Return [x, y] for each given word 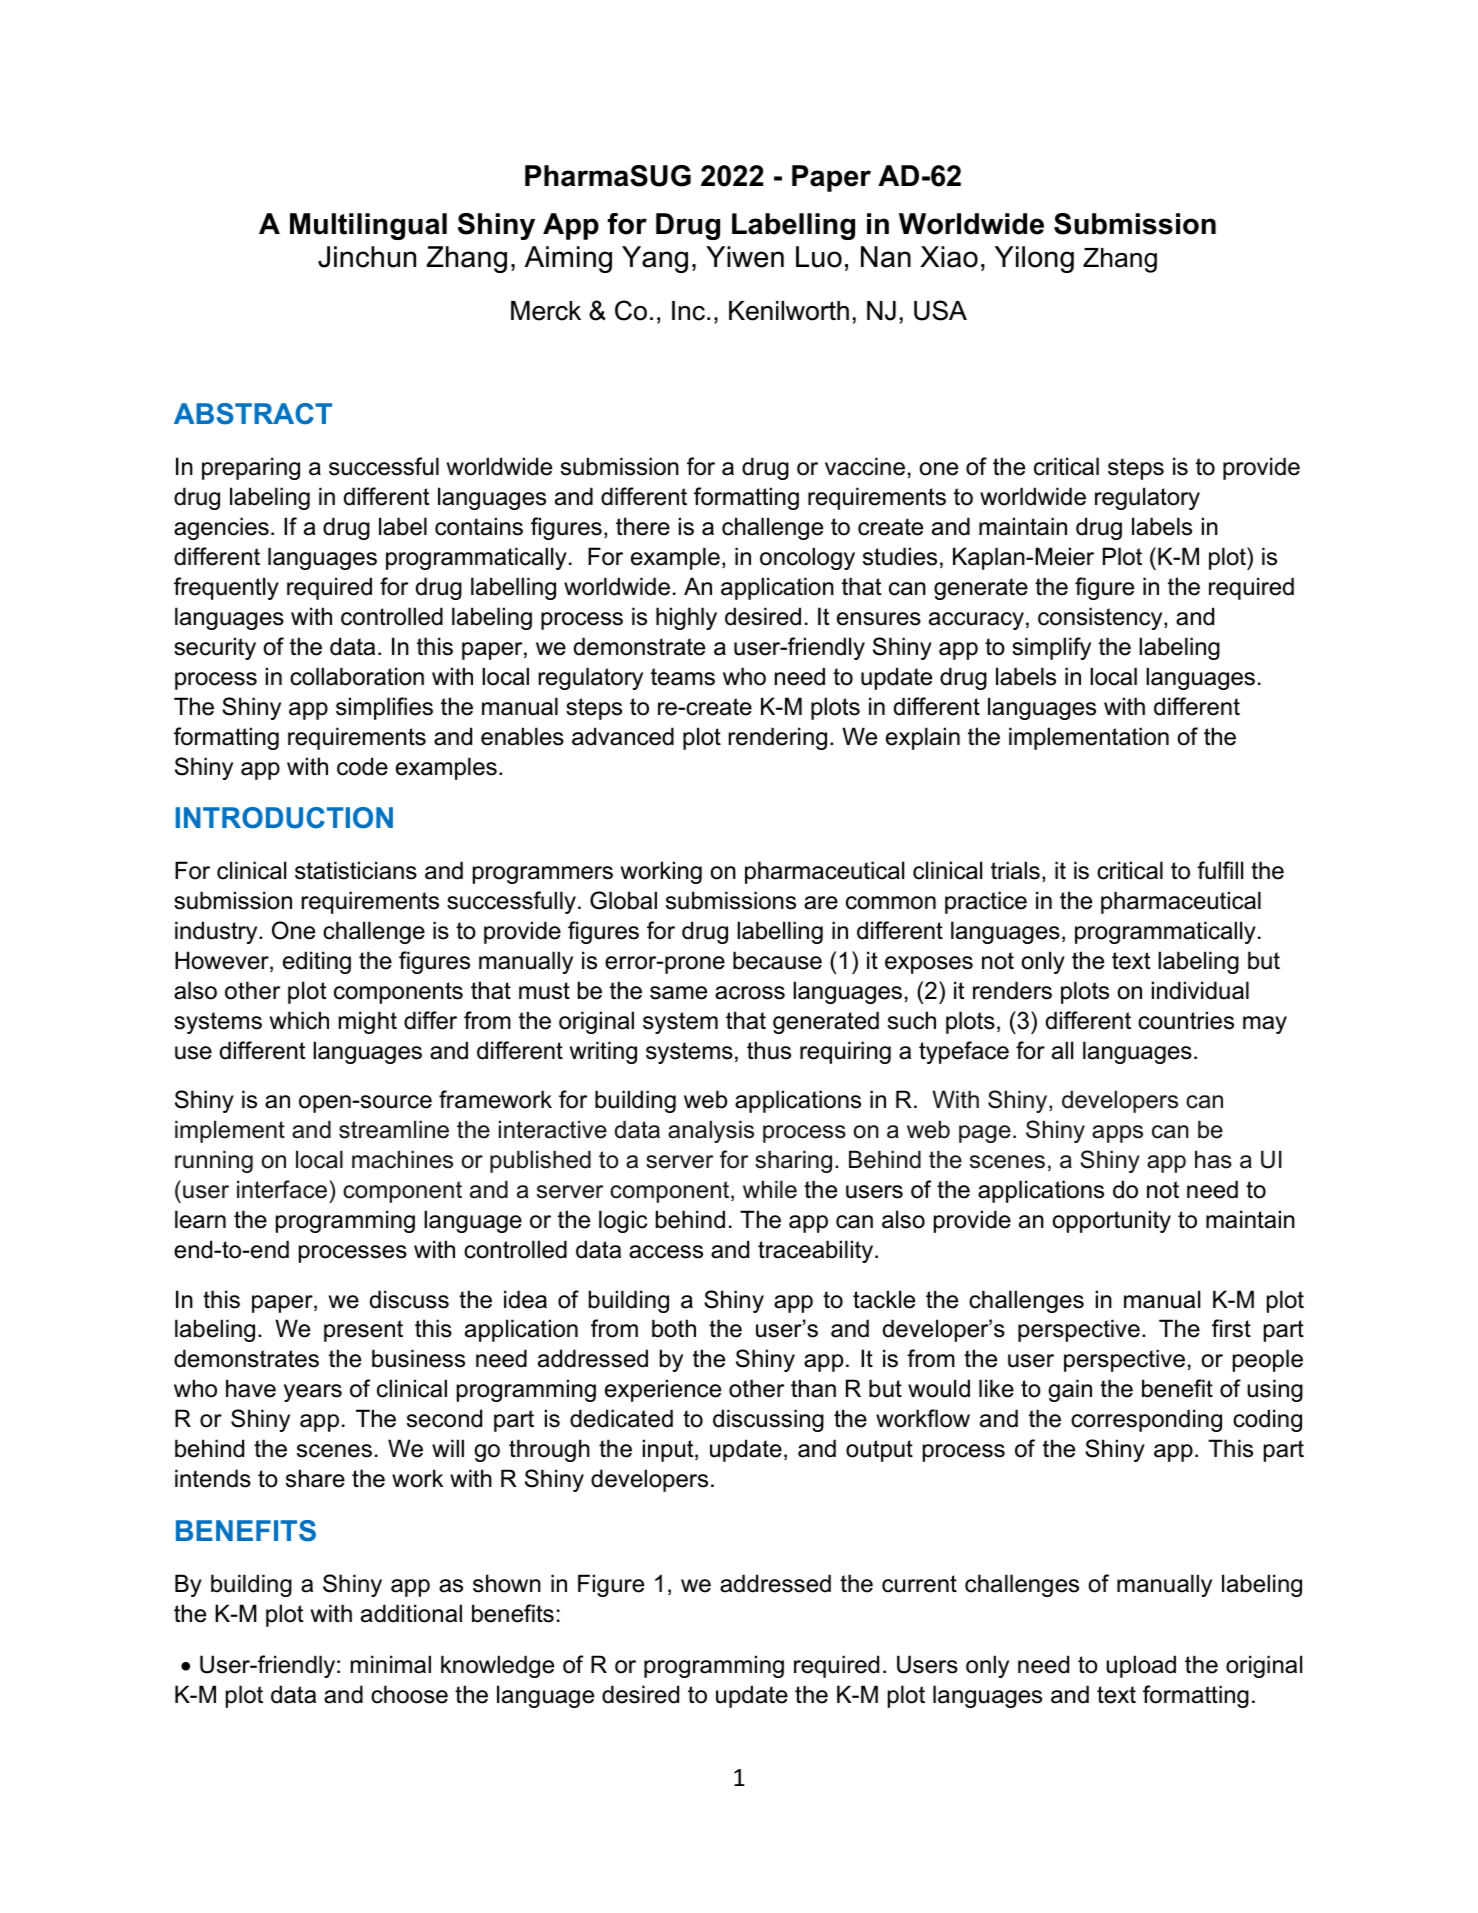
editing [317, 962]
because [777, 960]
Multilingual [368, 226]
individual [1200, 990]
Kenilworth [789, 311]
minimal [391, 1664]
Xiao [949, 257]
